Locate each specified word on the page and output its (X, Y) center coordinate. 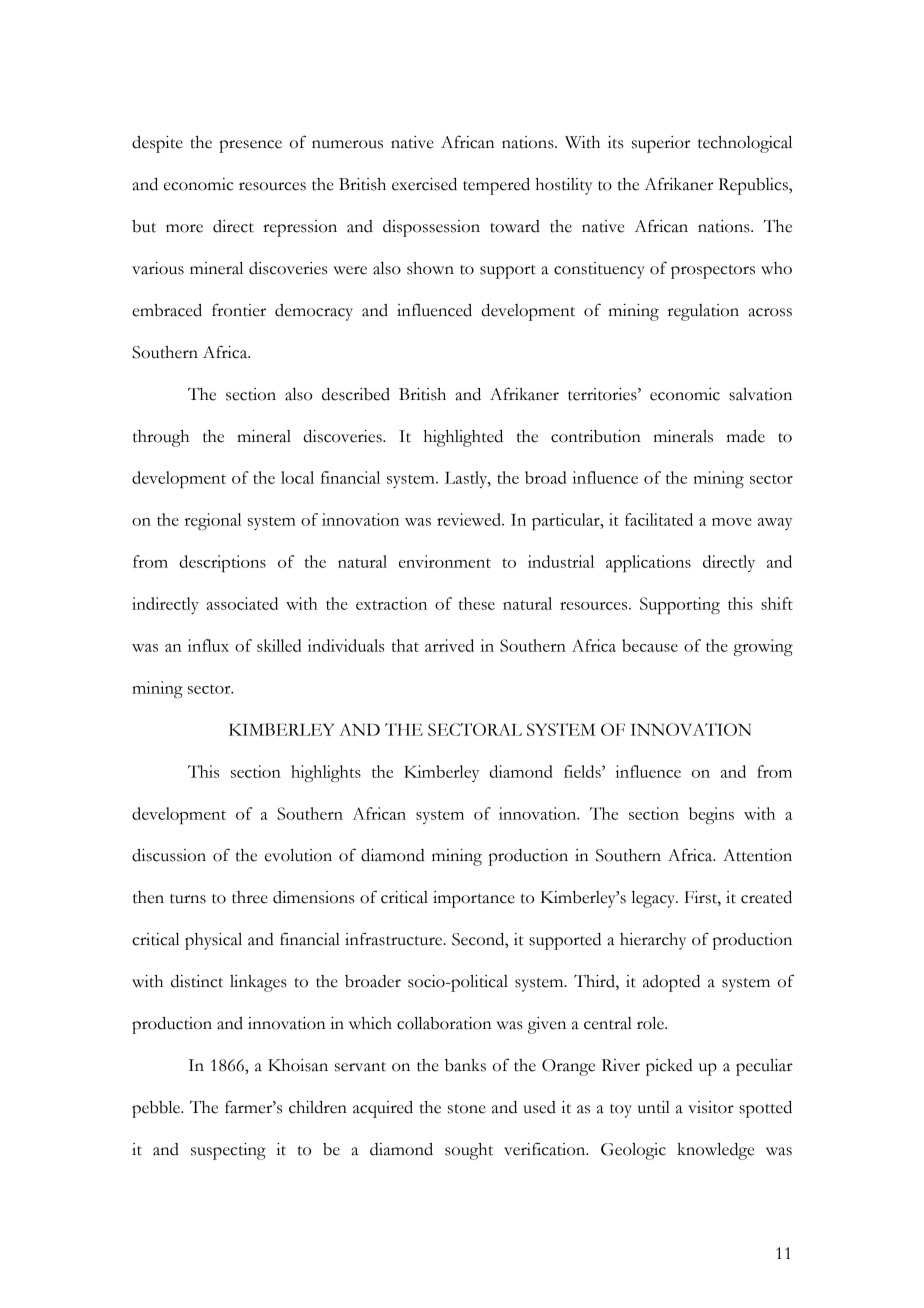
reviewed (470, 519)
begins (711, 815)
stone (467, 1109)
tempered (496, 186)
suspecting (228, 1151)
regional (213, 521)
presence (250, 146)
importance (474, 899)
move (732, 522)
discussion (169, 855)
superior (661, 144)
